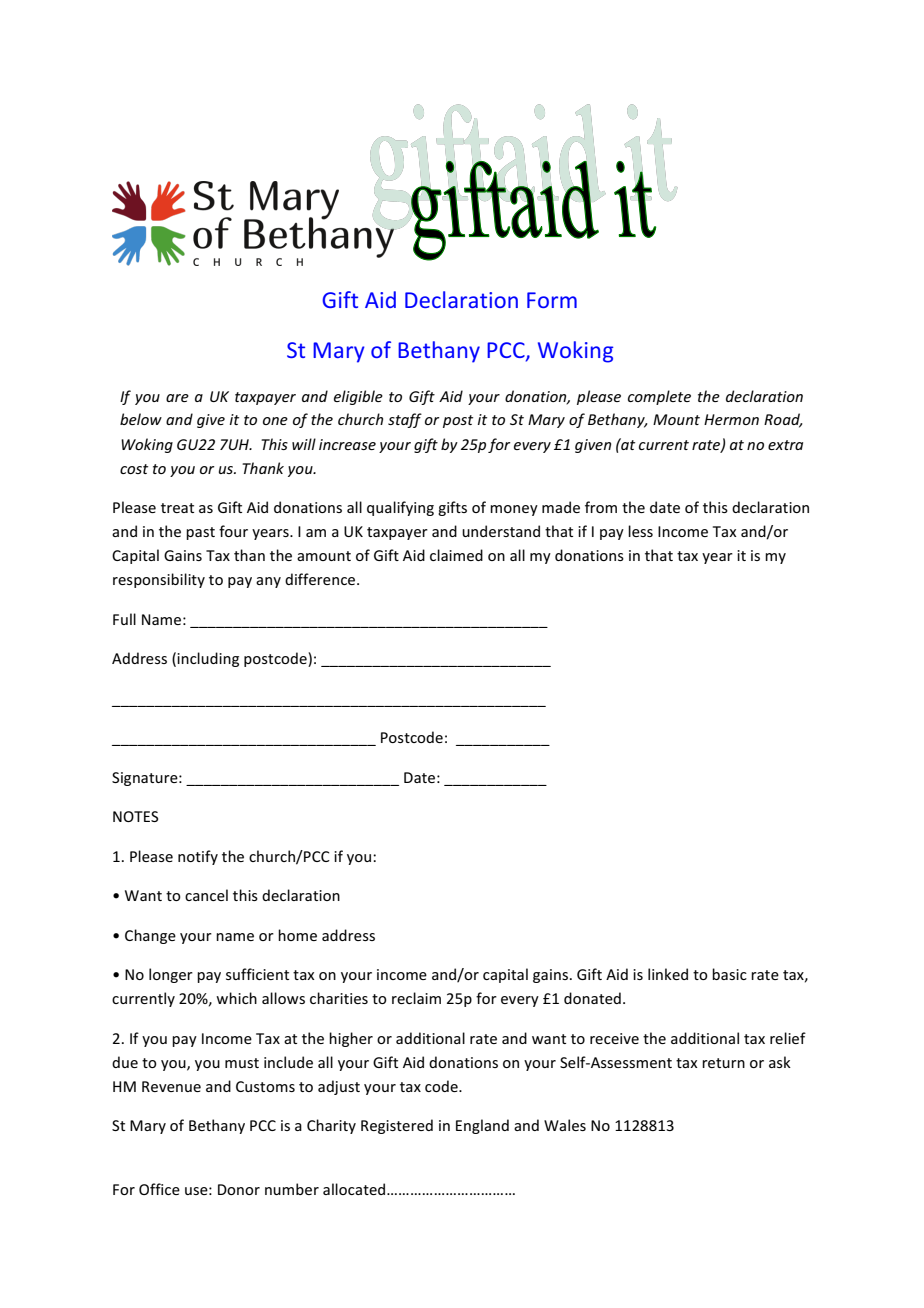  Describe the element at coordinates (729, 974) in the document. I see `basic` at that location.
